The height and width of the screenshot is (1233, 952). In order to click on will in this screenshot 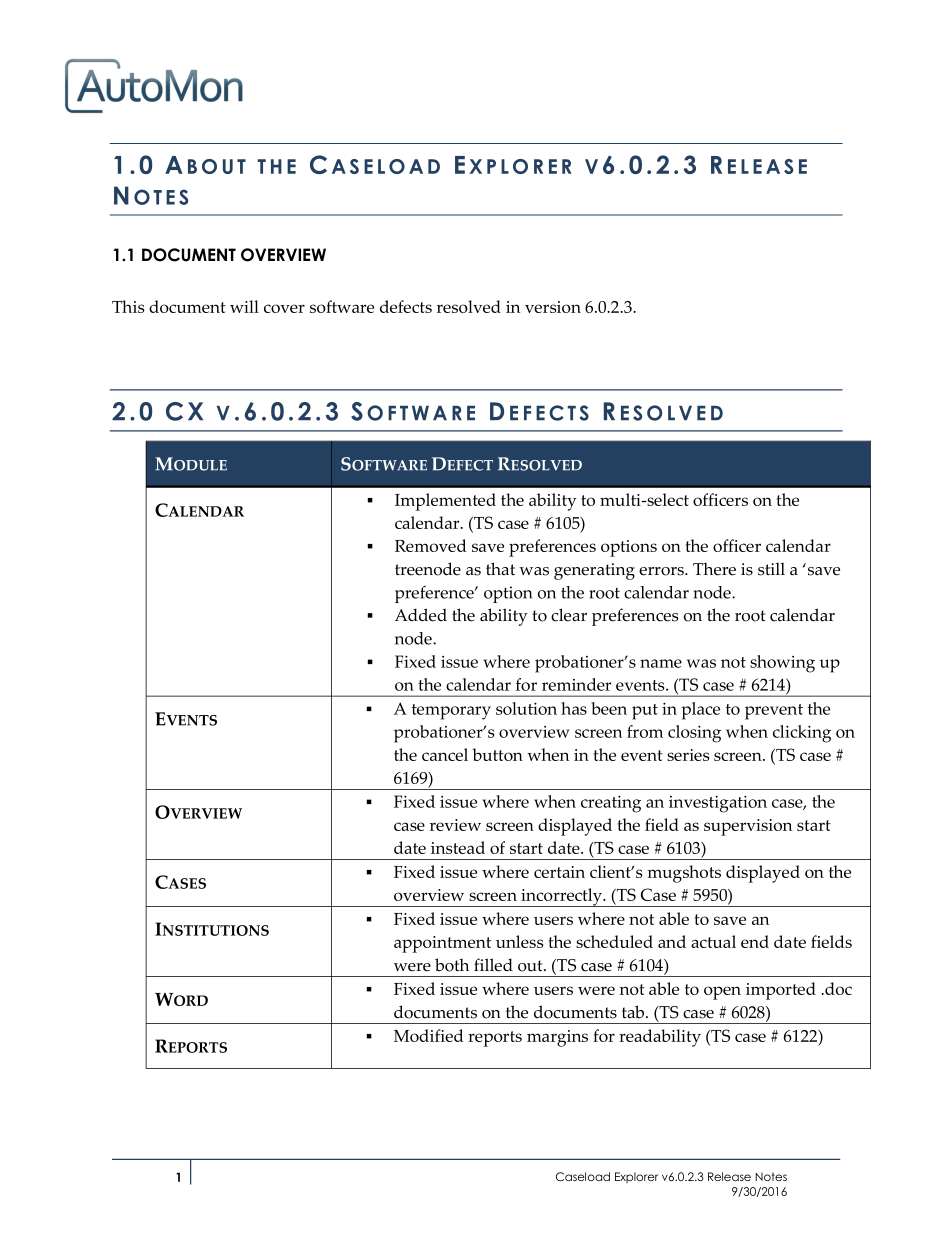, I will do `click(244, 306)`.
